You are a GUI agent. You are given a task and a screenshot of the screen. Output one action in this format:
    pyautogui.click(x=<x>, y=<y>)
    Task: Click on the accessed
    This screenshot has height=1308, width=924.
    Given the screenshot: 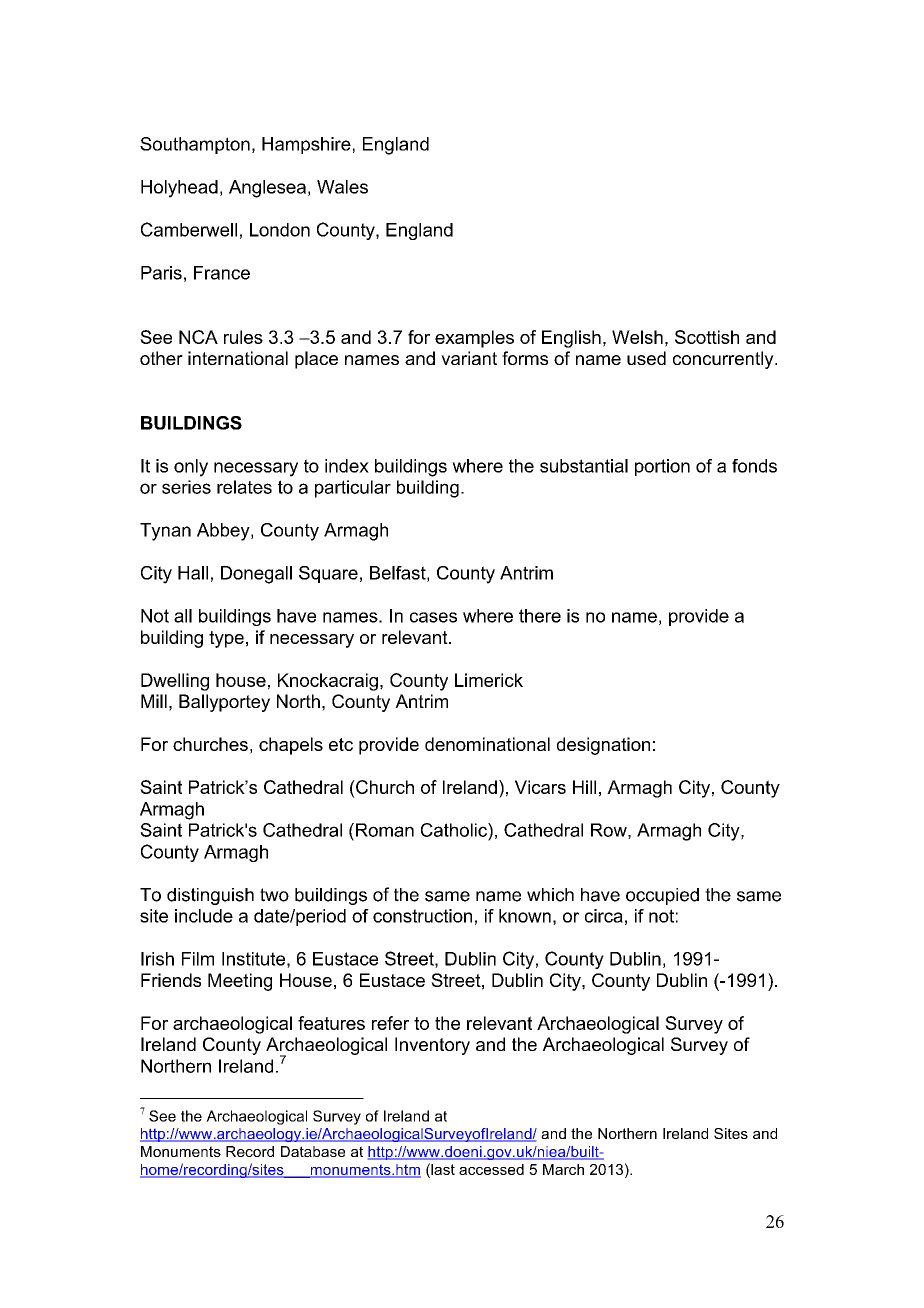 What is the action you would take?
    pyautogui.click(x=491, y=1169)
